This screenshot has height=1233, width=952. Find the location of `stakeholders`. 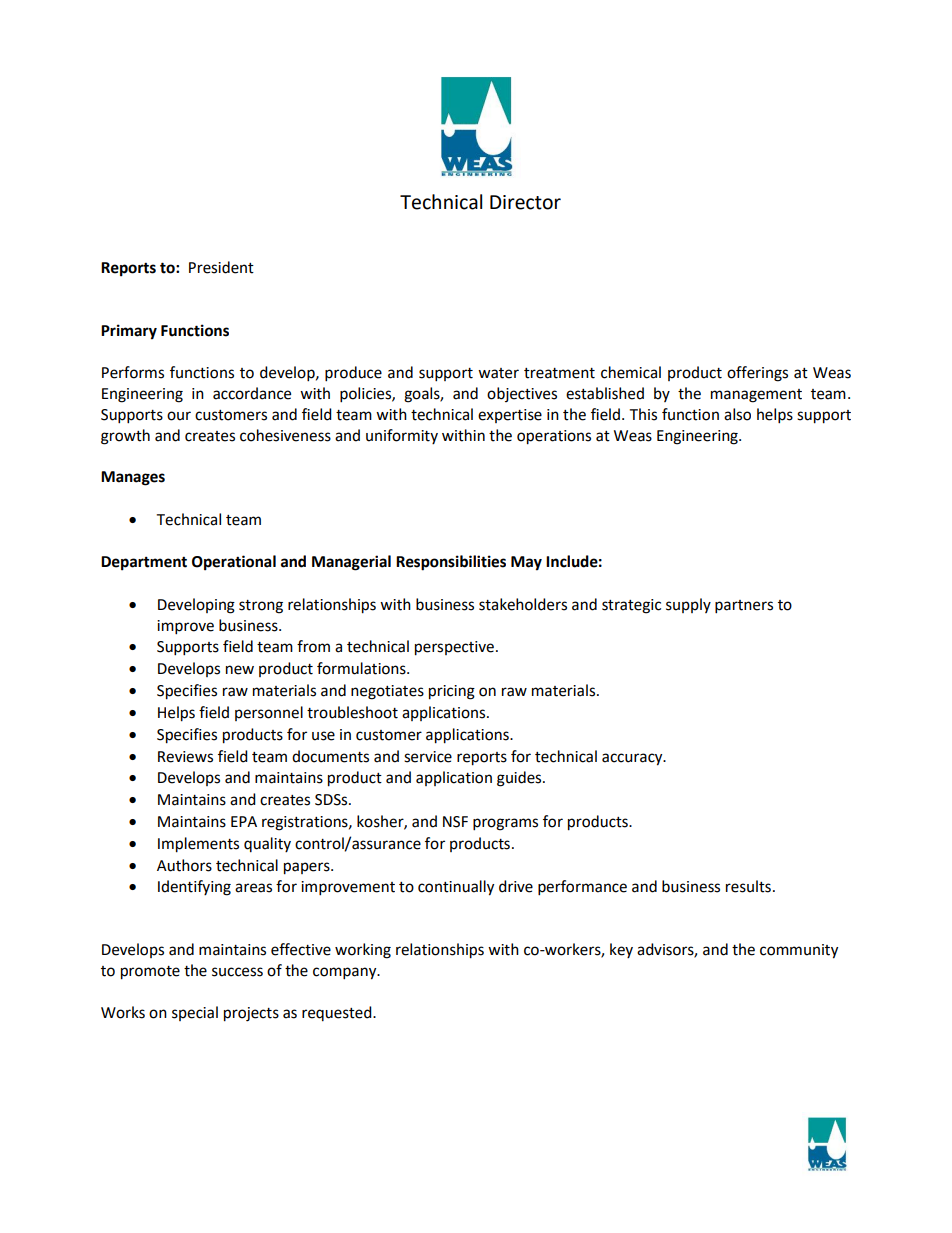

stakeholders is located at coordinates (523, 604).
